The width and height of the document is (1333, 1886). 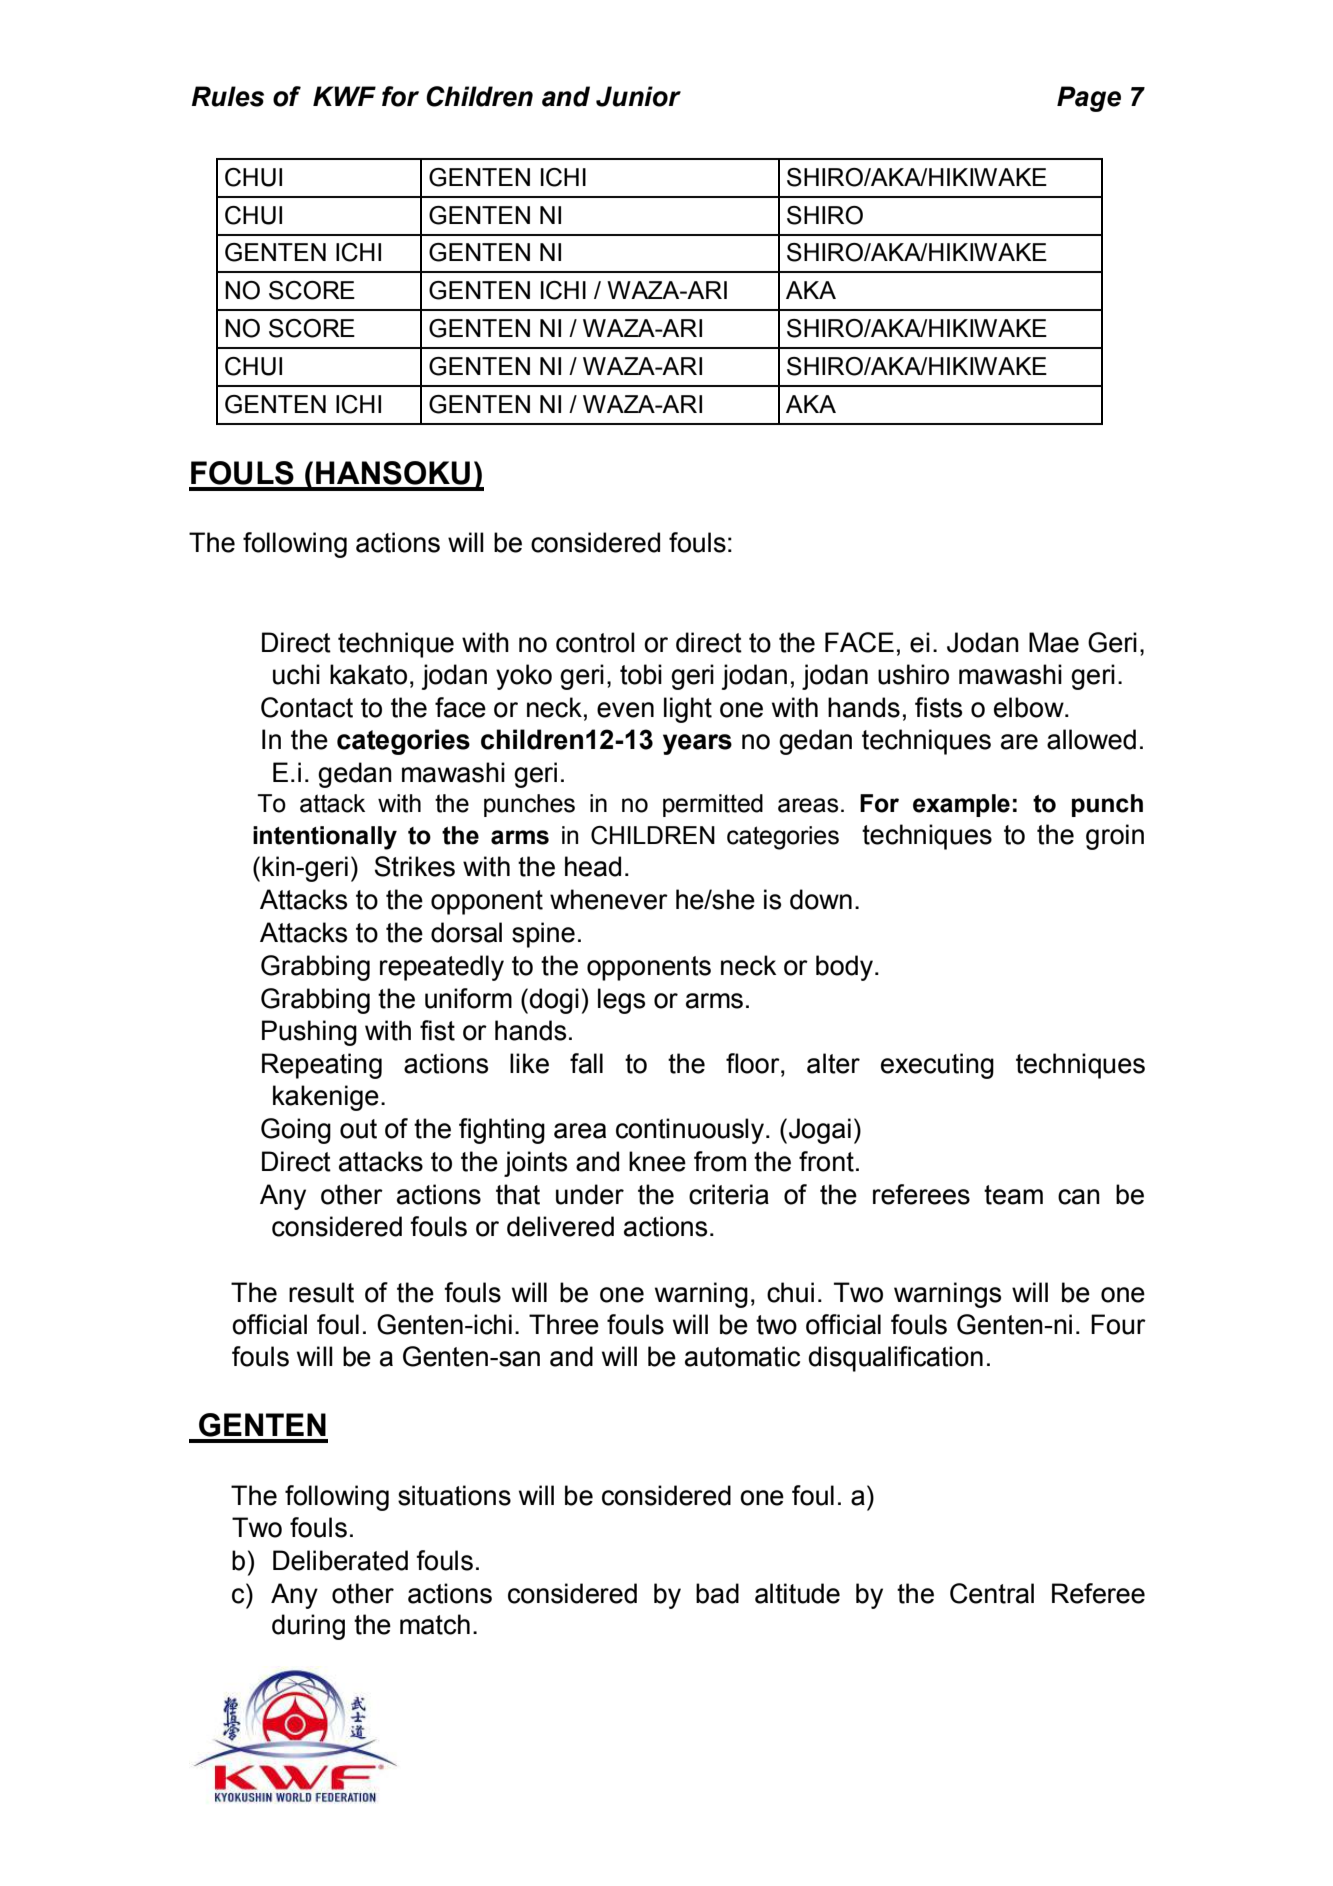 What do you see at coordinates (340, 1560) in the document?
I see `Deliberated` at bounding box center [340, 1560].
